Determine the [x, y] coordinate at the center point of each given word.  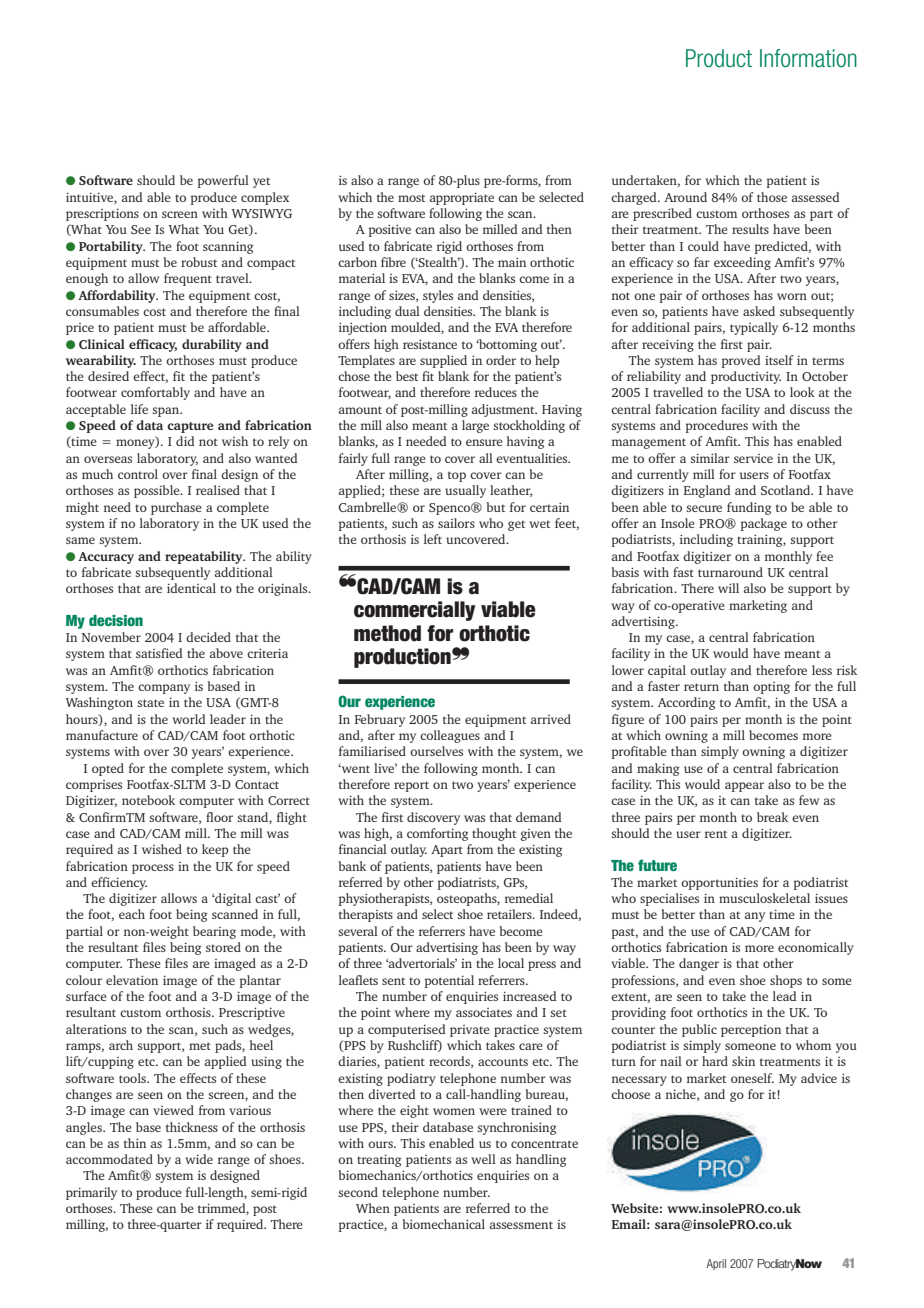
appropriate [462, 199]
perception [751, 1031]
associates [484, 1012]
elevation [132, 980]
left [433, 539]
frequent [188, 279]
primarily [91, 1193]
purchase [176, 508]
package [763, 524]
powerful [223, 181]
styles [438, 296]
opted [108, 769]
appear [744, 787]
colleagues [450, 736]
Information [808, 58]
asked [759, 311]
